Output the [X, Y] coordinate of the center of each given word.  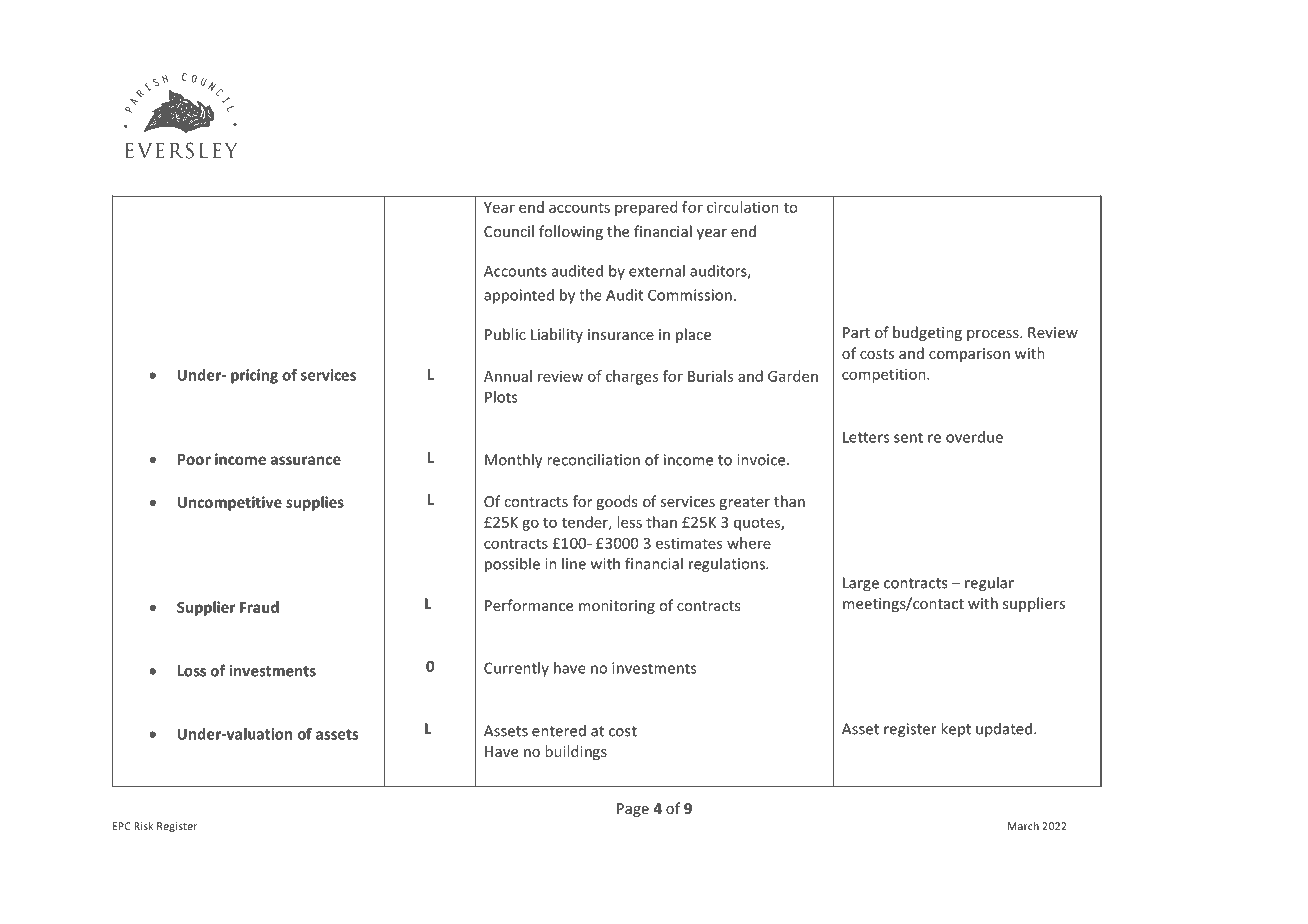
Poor [194, 459]
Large [861, 584]
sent [908, 437]
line [574, 563]
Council [509, 231]
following [571, 232]
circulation [743, 207]
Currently [516, 669]
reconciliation [593, 459]
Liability [557, 335]
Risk [144, 826]
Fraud [259, 607]
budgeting [927, 333]
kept [956, 729]
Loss [192, 671]
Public [505, 334]
